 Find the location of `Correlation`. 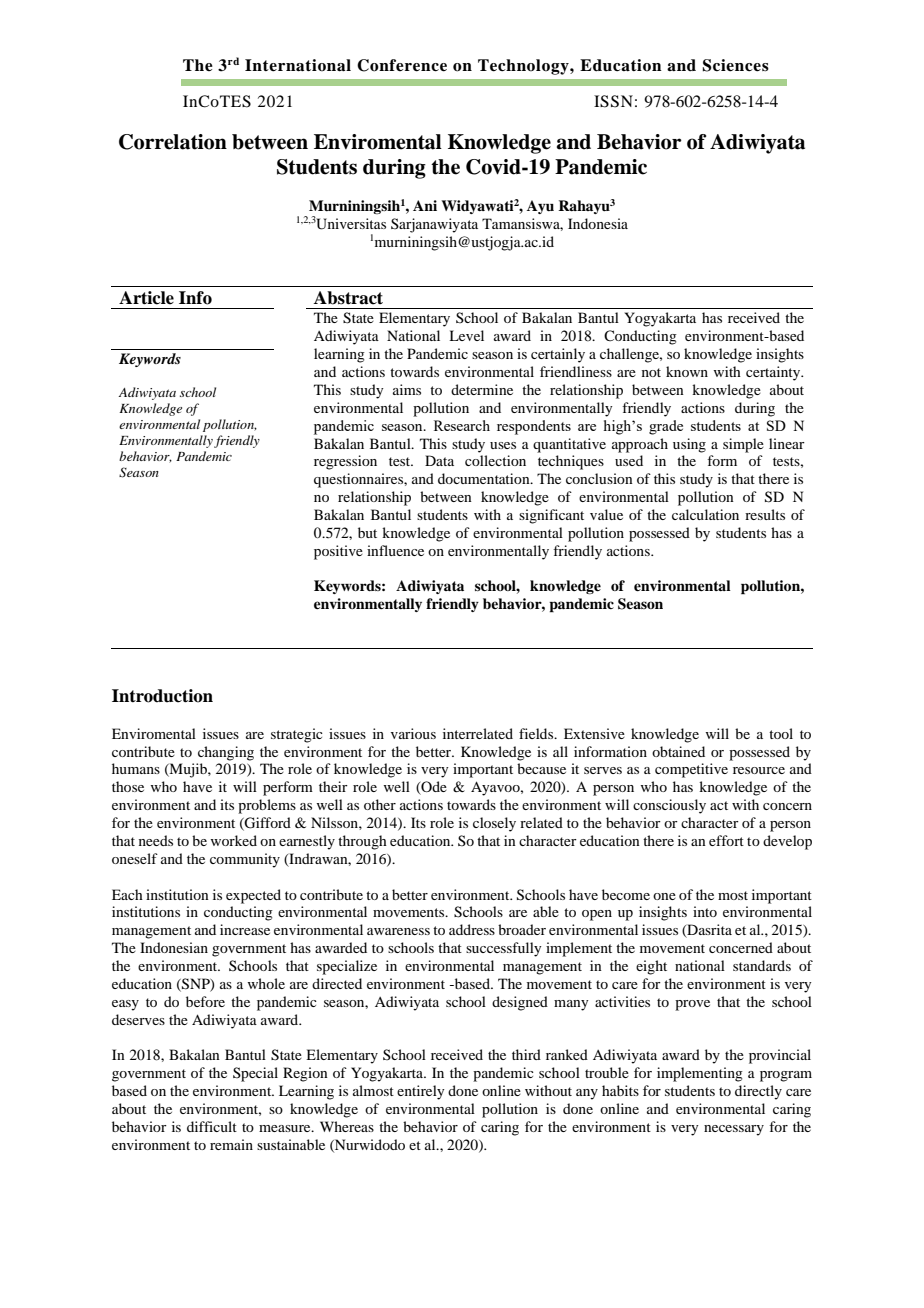

Correlation is located at coordinates (173, 142).
